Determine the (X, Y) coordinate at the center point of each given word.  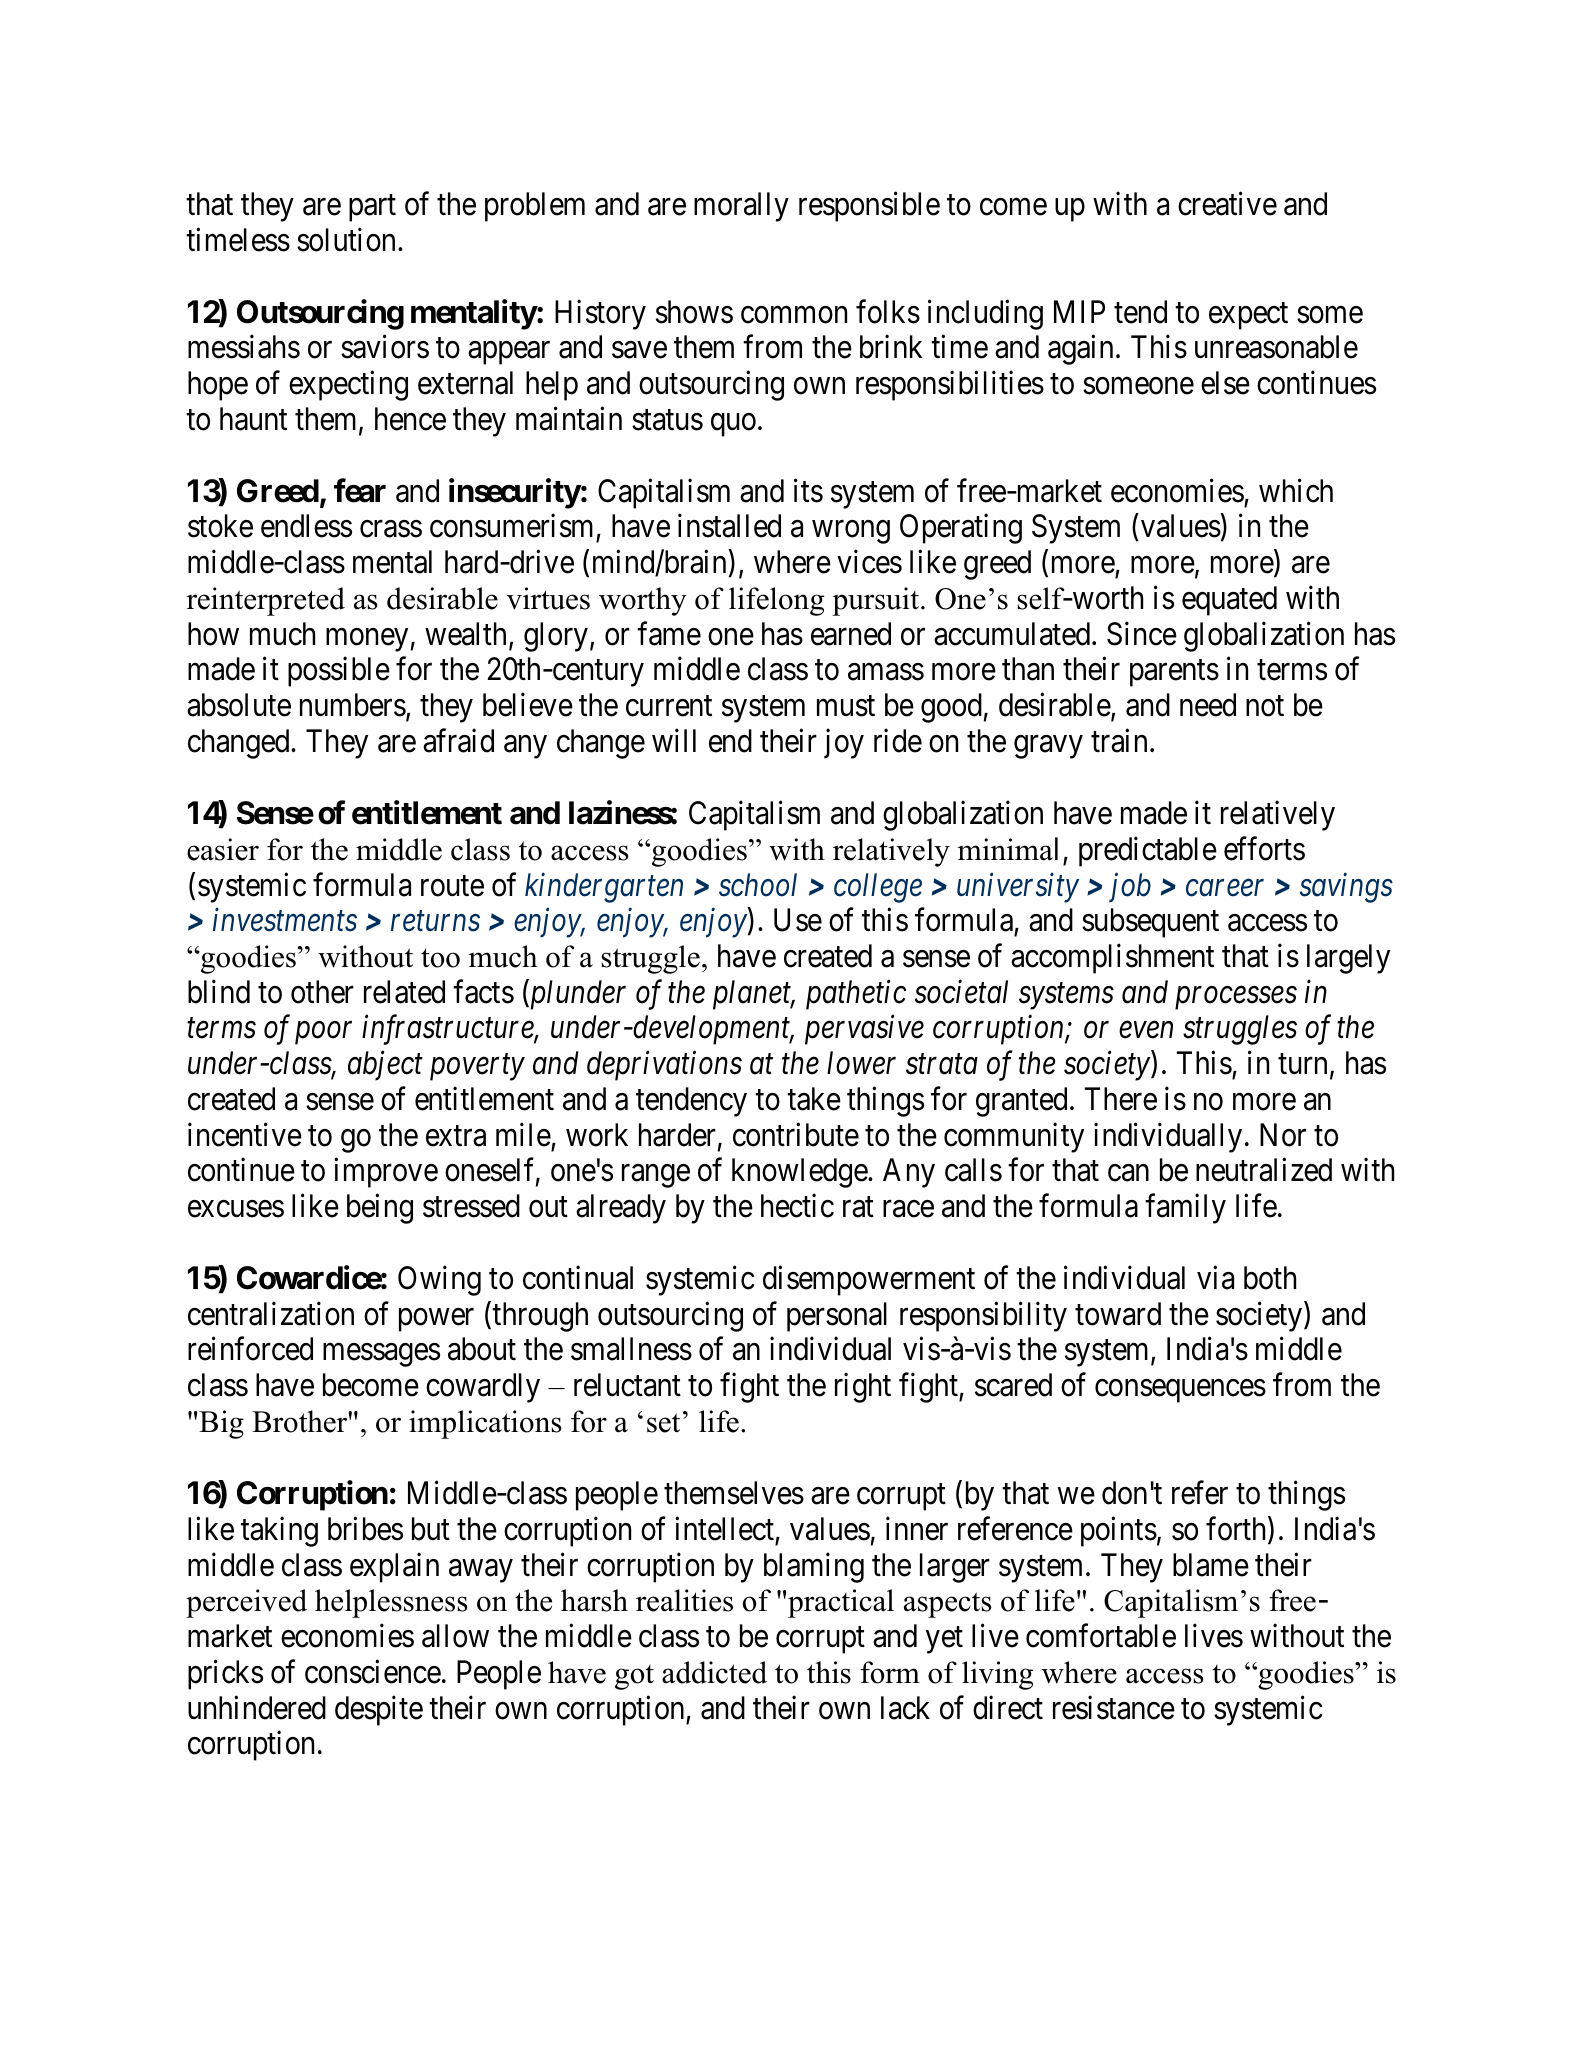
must (846, 706)
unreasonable (1276, 347)
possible (339, 672)
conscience (373, 1672)
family (1185, 1209)
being (380, 1209)
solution (348, 239)
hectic (797, 1206)
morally (741, 207)
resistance (1114, 1707)
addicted (714, 1672)
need (1208, 705)
